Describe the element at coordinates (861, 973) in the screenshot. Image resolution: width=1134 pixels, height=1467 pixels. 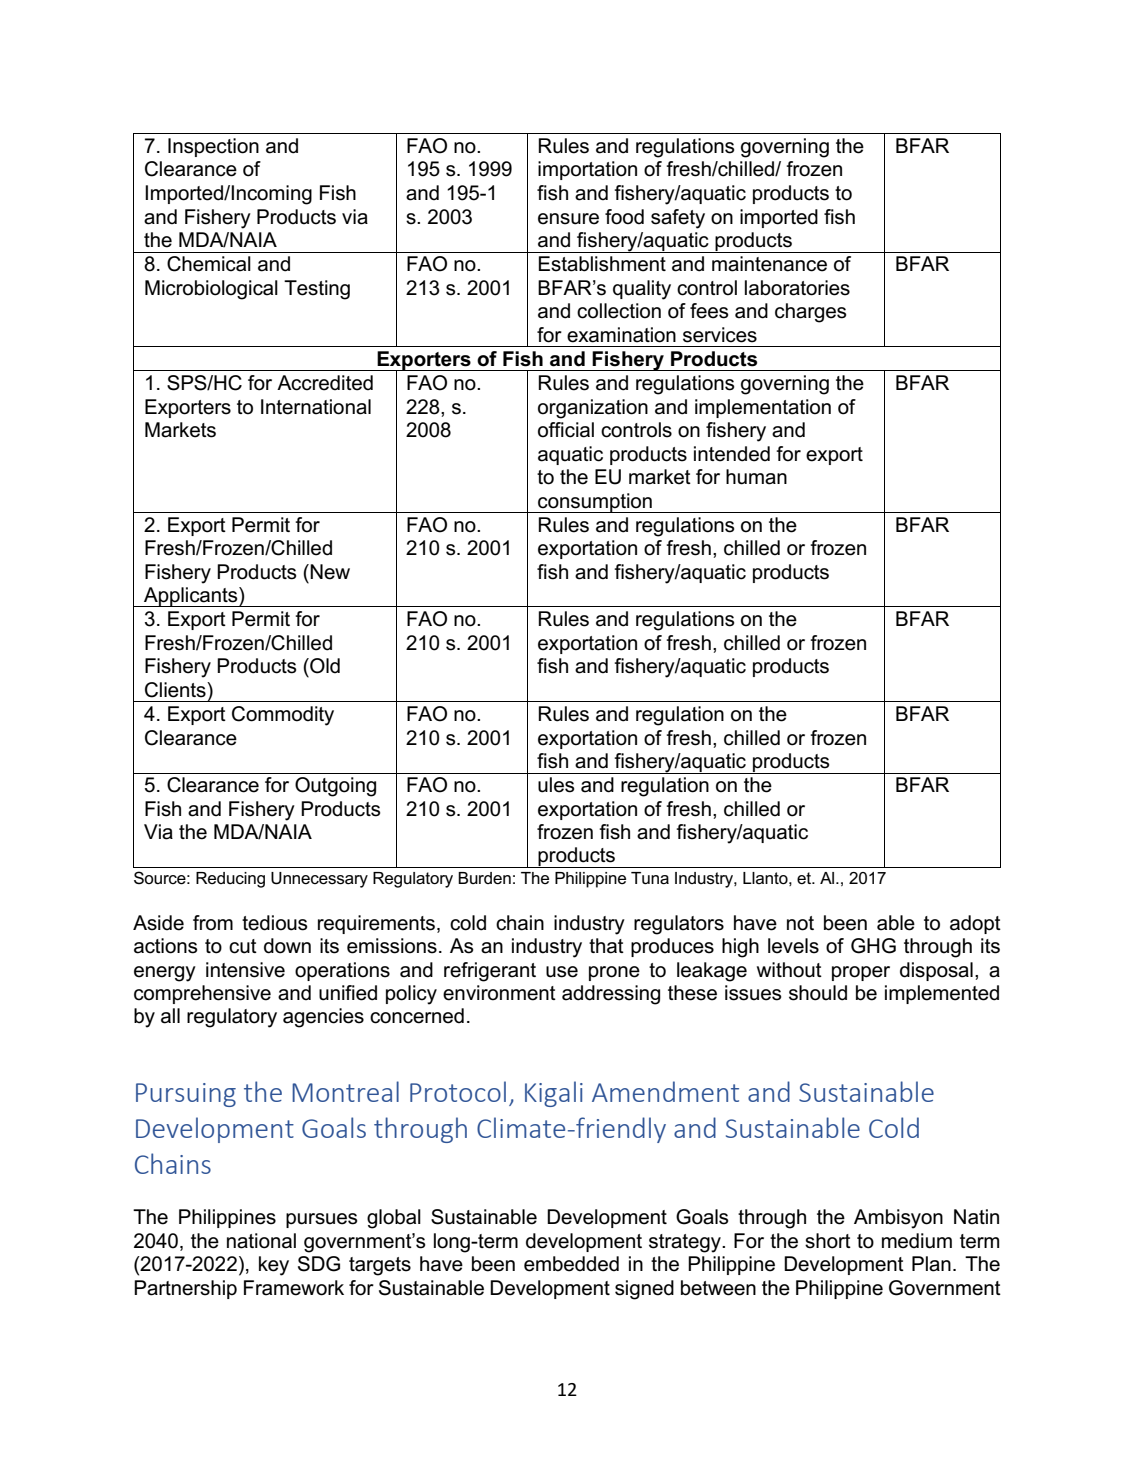
I see `proper` at that location.
